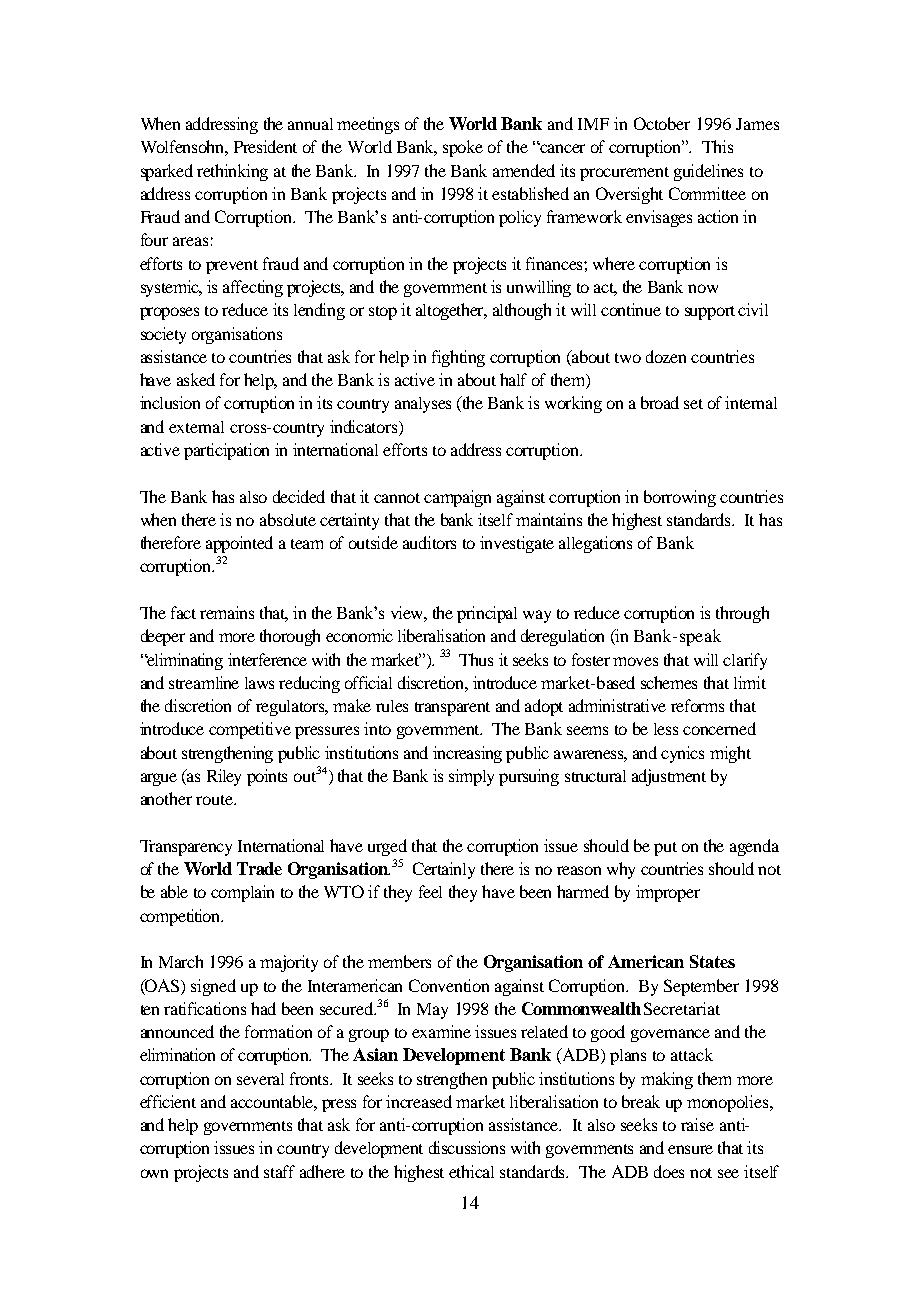  What do you see at coordinates (279, 1171) in the screenshot?
I see `staff` at bounding box center [279, 1171].
